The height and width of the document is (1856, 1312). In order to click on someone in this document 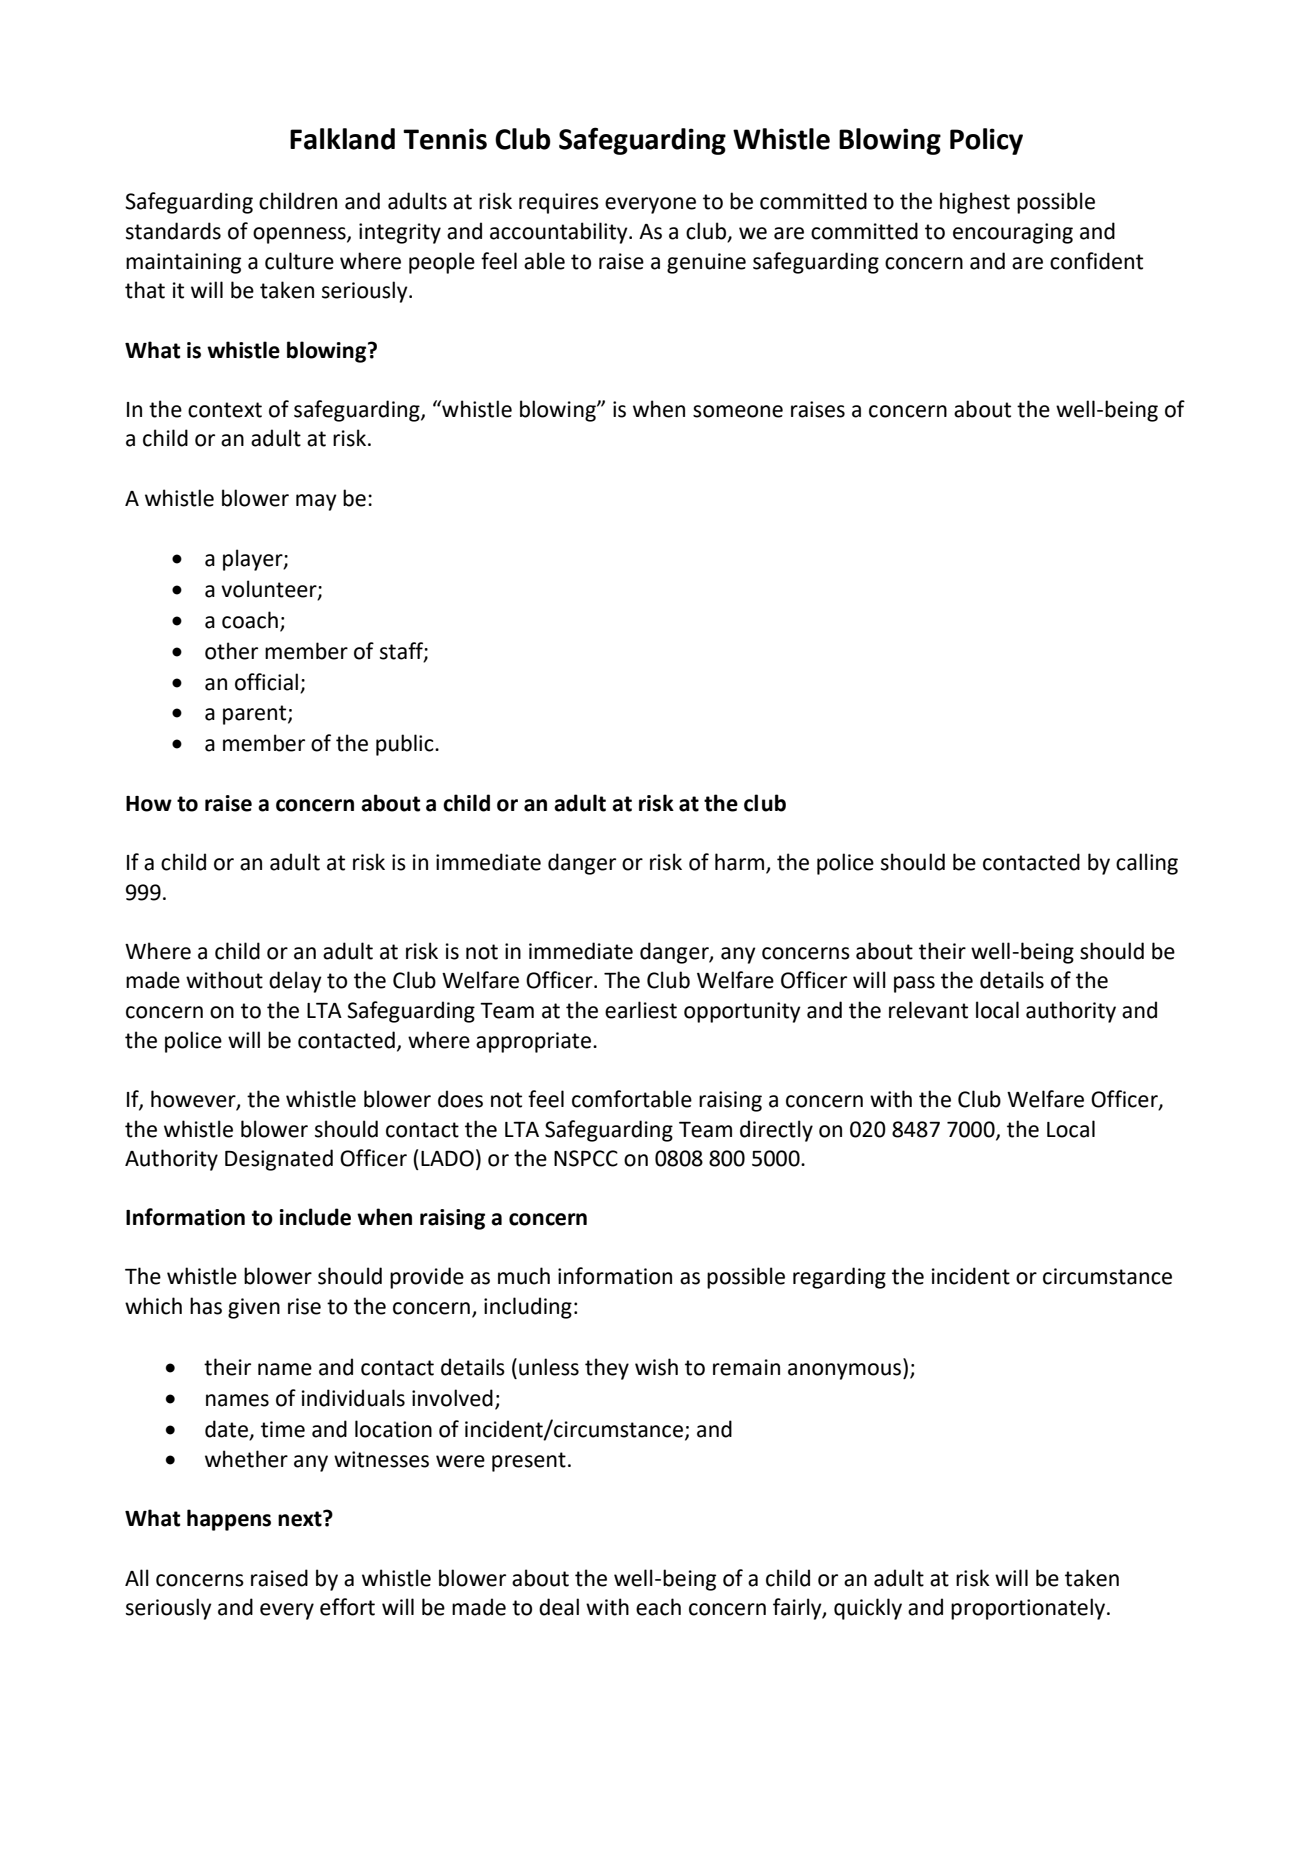, I will do `click(738, 411)`.
